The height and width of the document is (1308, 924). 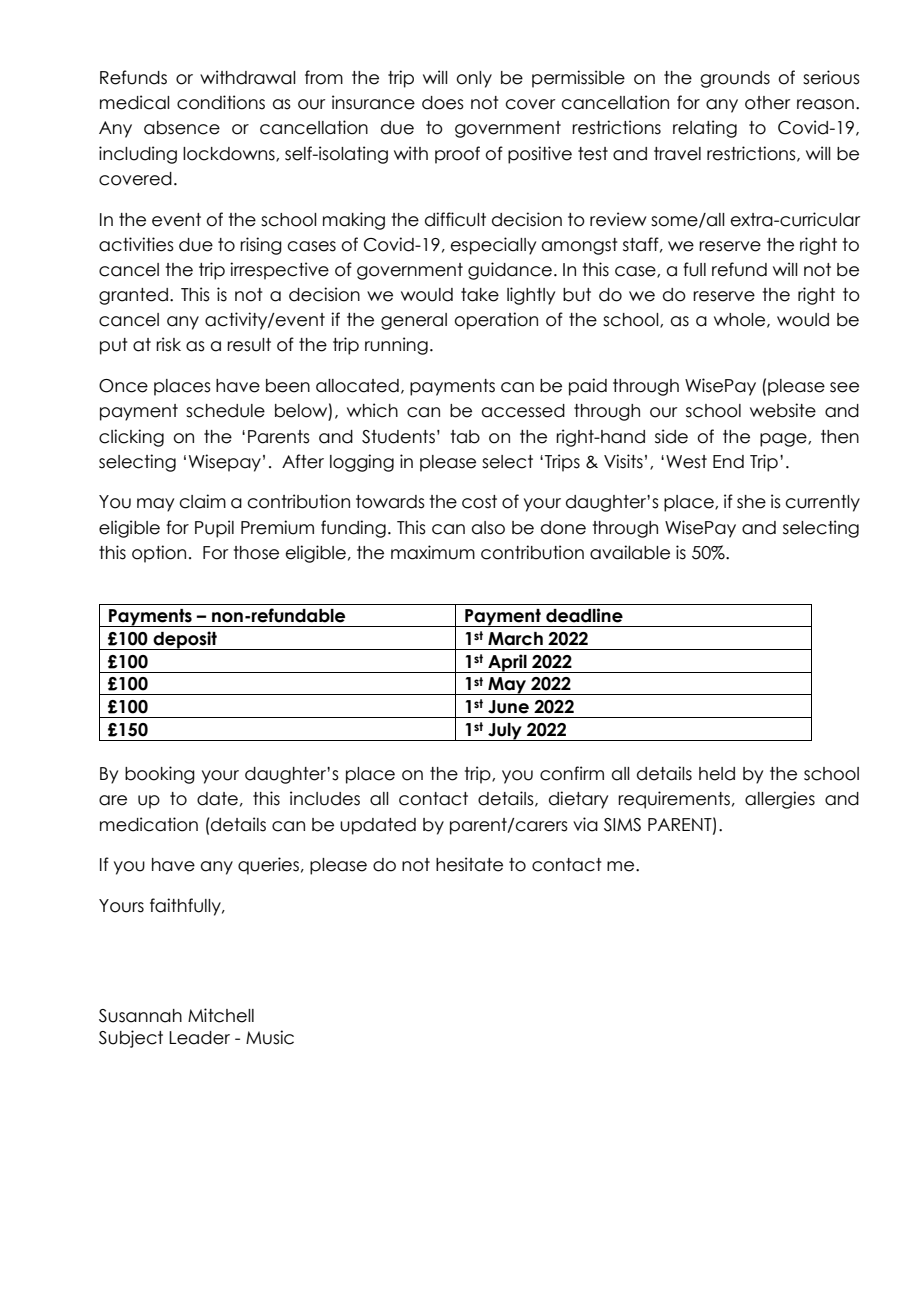 What do you see at coordinates (168, 344) in the document?
I see `risk` at bounding box center [168, 344].
